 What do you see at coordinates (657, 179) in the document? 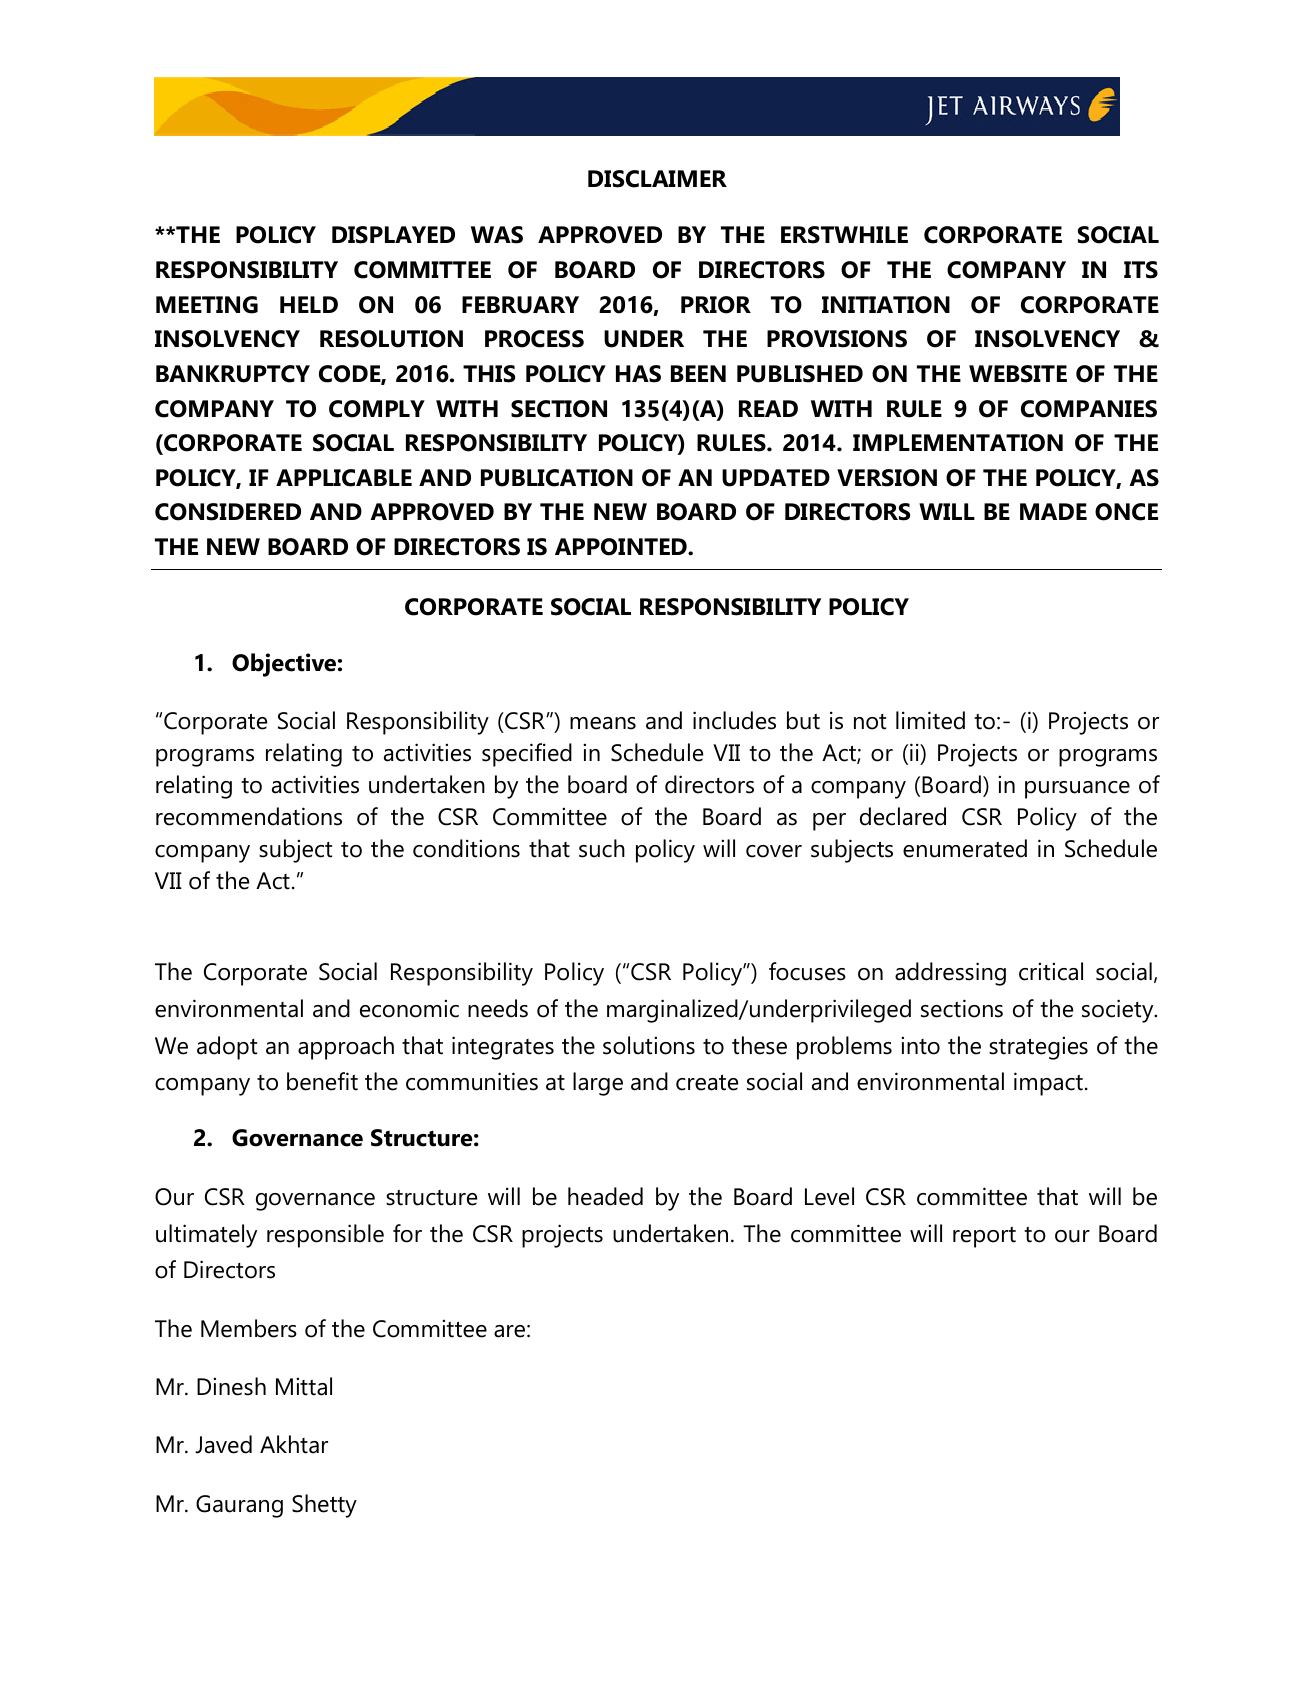
I see `DISCLAIMER` at bounding box center [657, 179].
